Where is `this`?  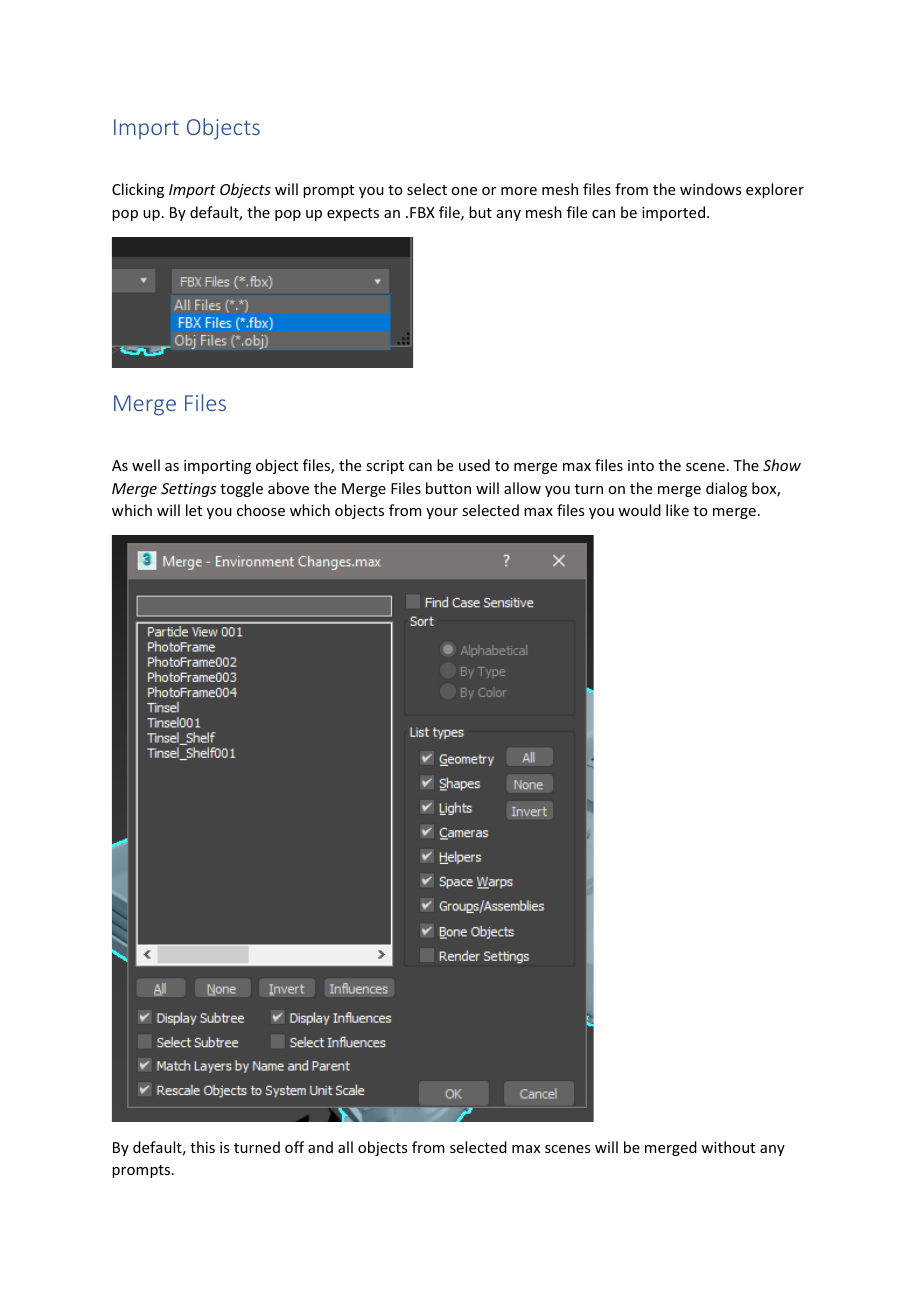 this is located at coordinates (202, 1147).
